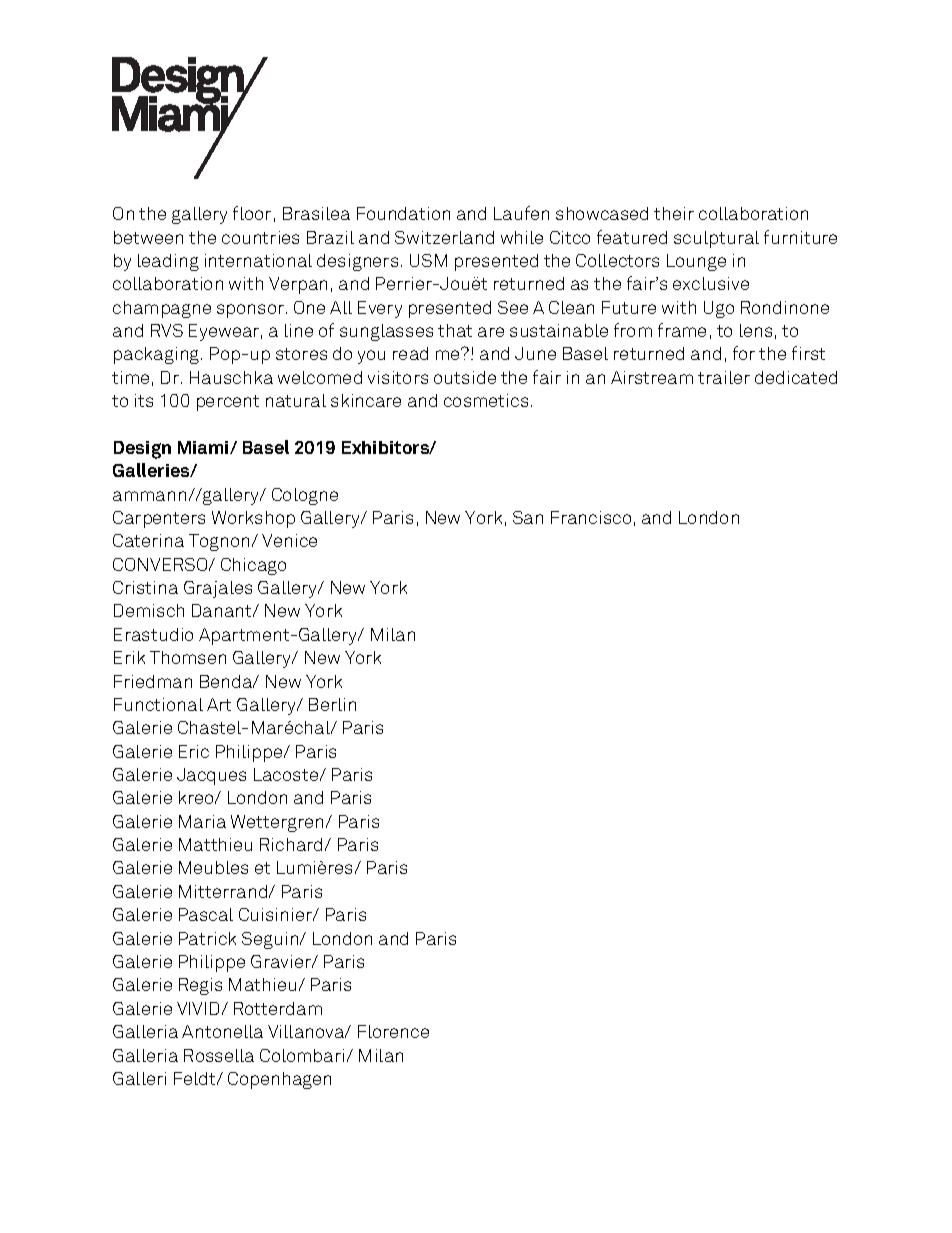  I want to click on trailer, so click(724, 377).
